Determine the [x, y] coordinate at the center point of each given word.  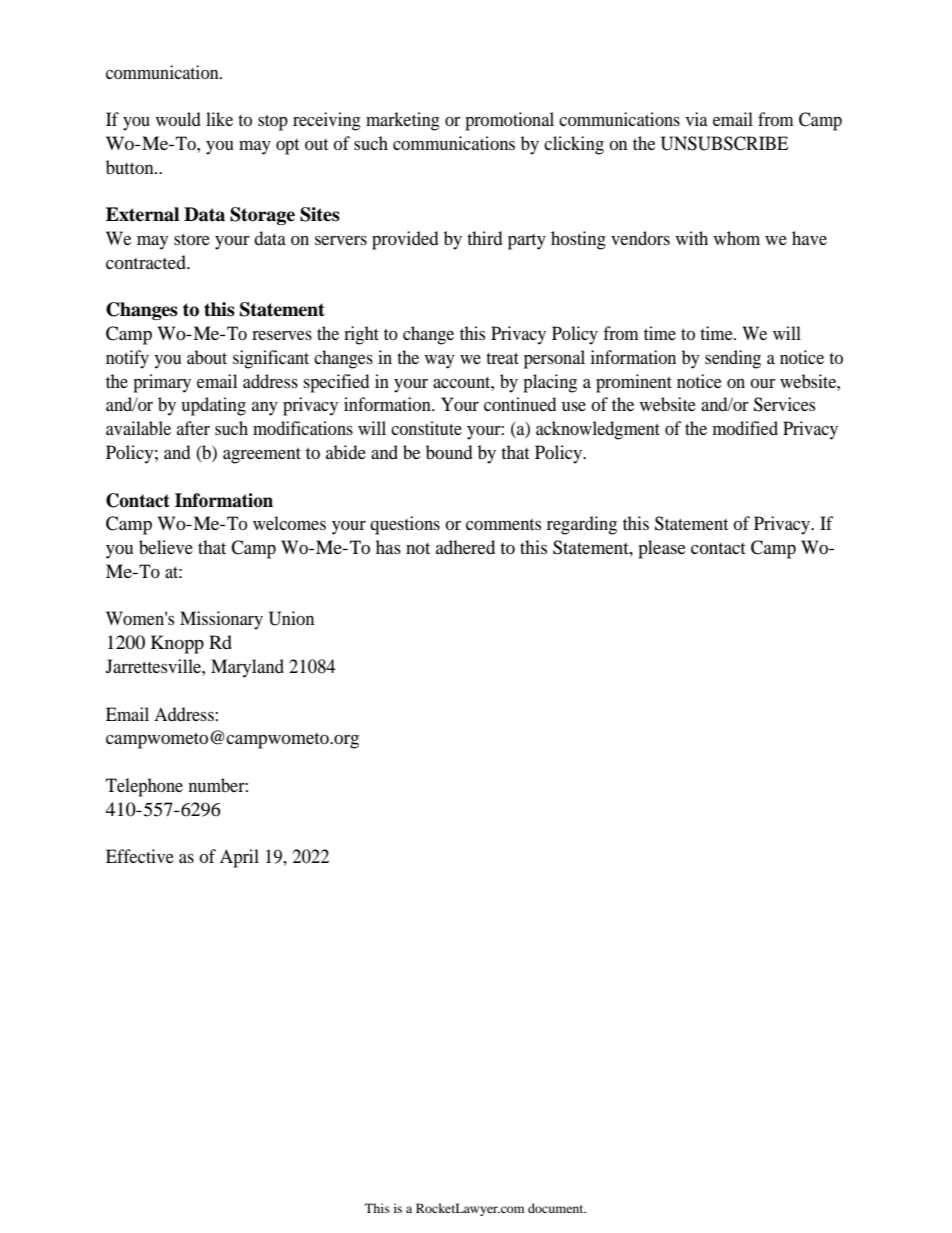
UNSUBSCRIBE [724, 143]
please [662, 549]
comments [503, 524]
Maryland [247, 668]
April [239, 858]
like [219, 119]
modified [745, 428]
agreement [262, 456]
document [557, 1208]
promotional [509, 121]
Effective [140, 856]
